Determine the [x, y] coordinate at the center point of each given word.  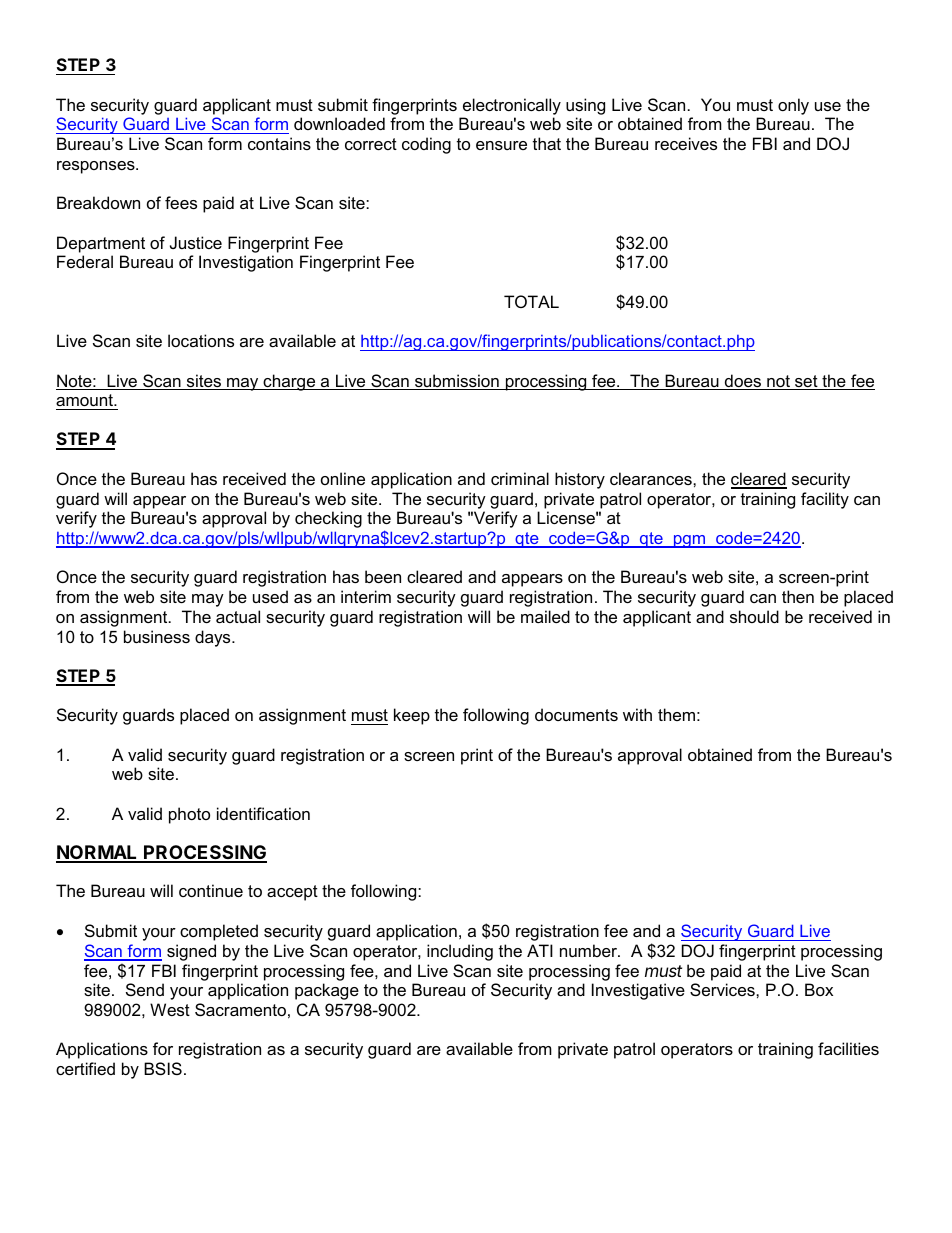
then [798, 596]
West [170, 1009]
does [743, 382]
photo [189, 815]
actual [238, 616]
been [383, 576]
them [676, 714]
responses [97, 167]
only [793, 106]
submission [457, 382]
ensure [501, 145]
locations [201, 340]
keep [412, 716]
